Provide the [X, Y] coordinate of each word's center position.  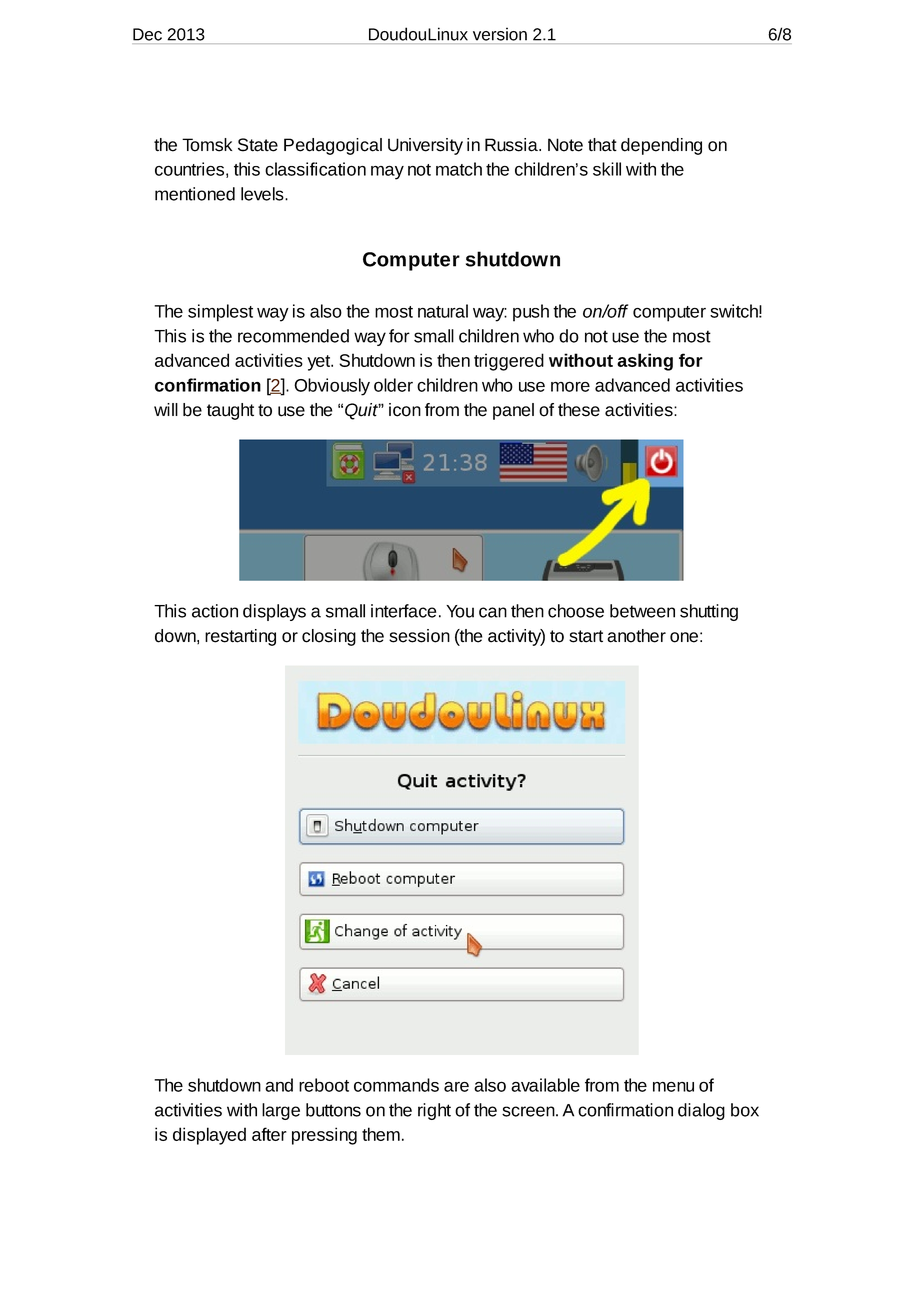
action [215, 611]
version [500, 34]
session [419, 636]
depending [661, 146]
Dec [147, 34]
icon [405, 410]
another [636, 636]
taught [230, 411]
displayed [209, 1136]
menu [673, 1087]
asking [645, 362]
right [434, 1111]
